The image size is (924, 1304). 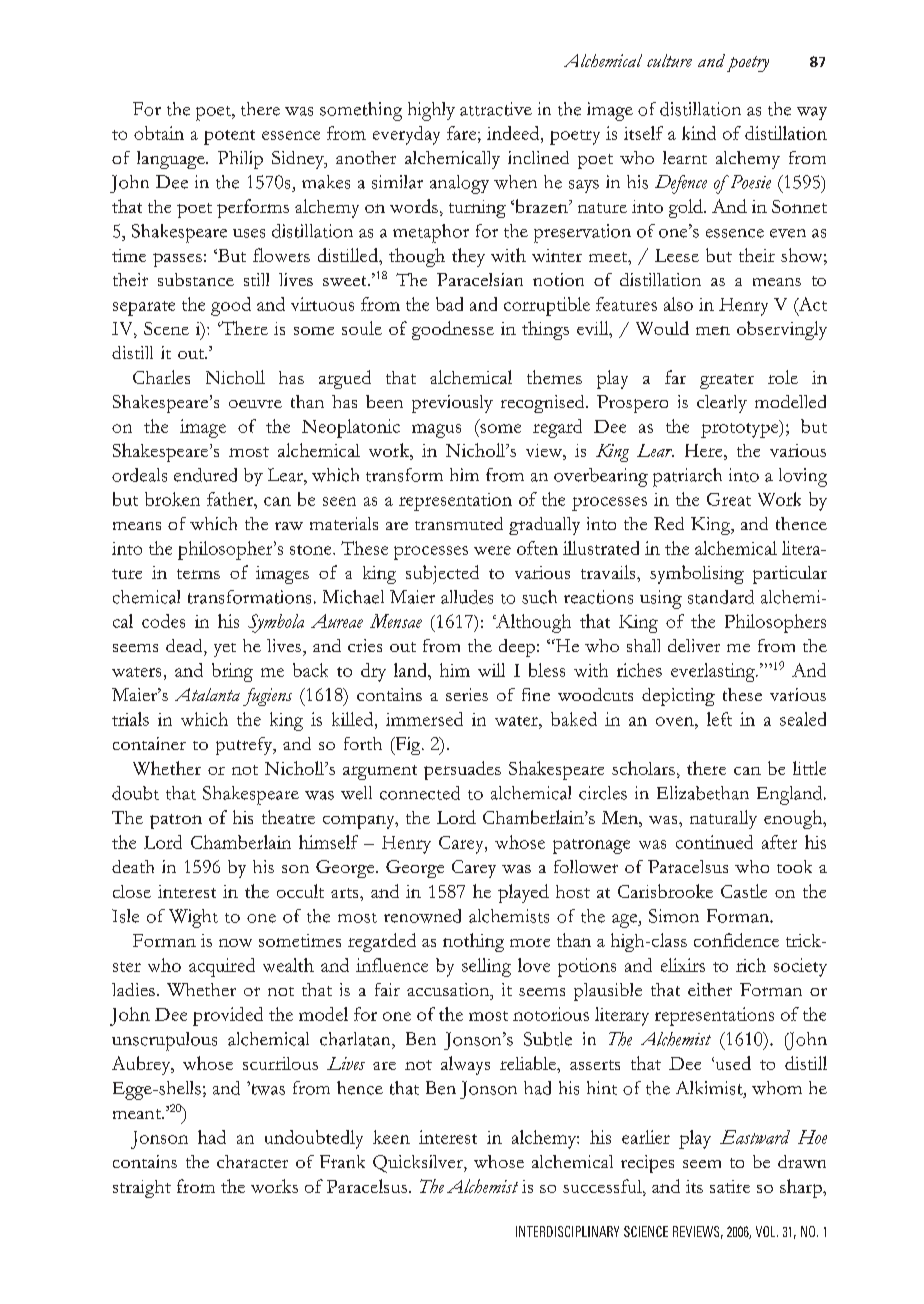 I want to click on satire, so click(x=730, y=1186).
